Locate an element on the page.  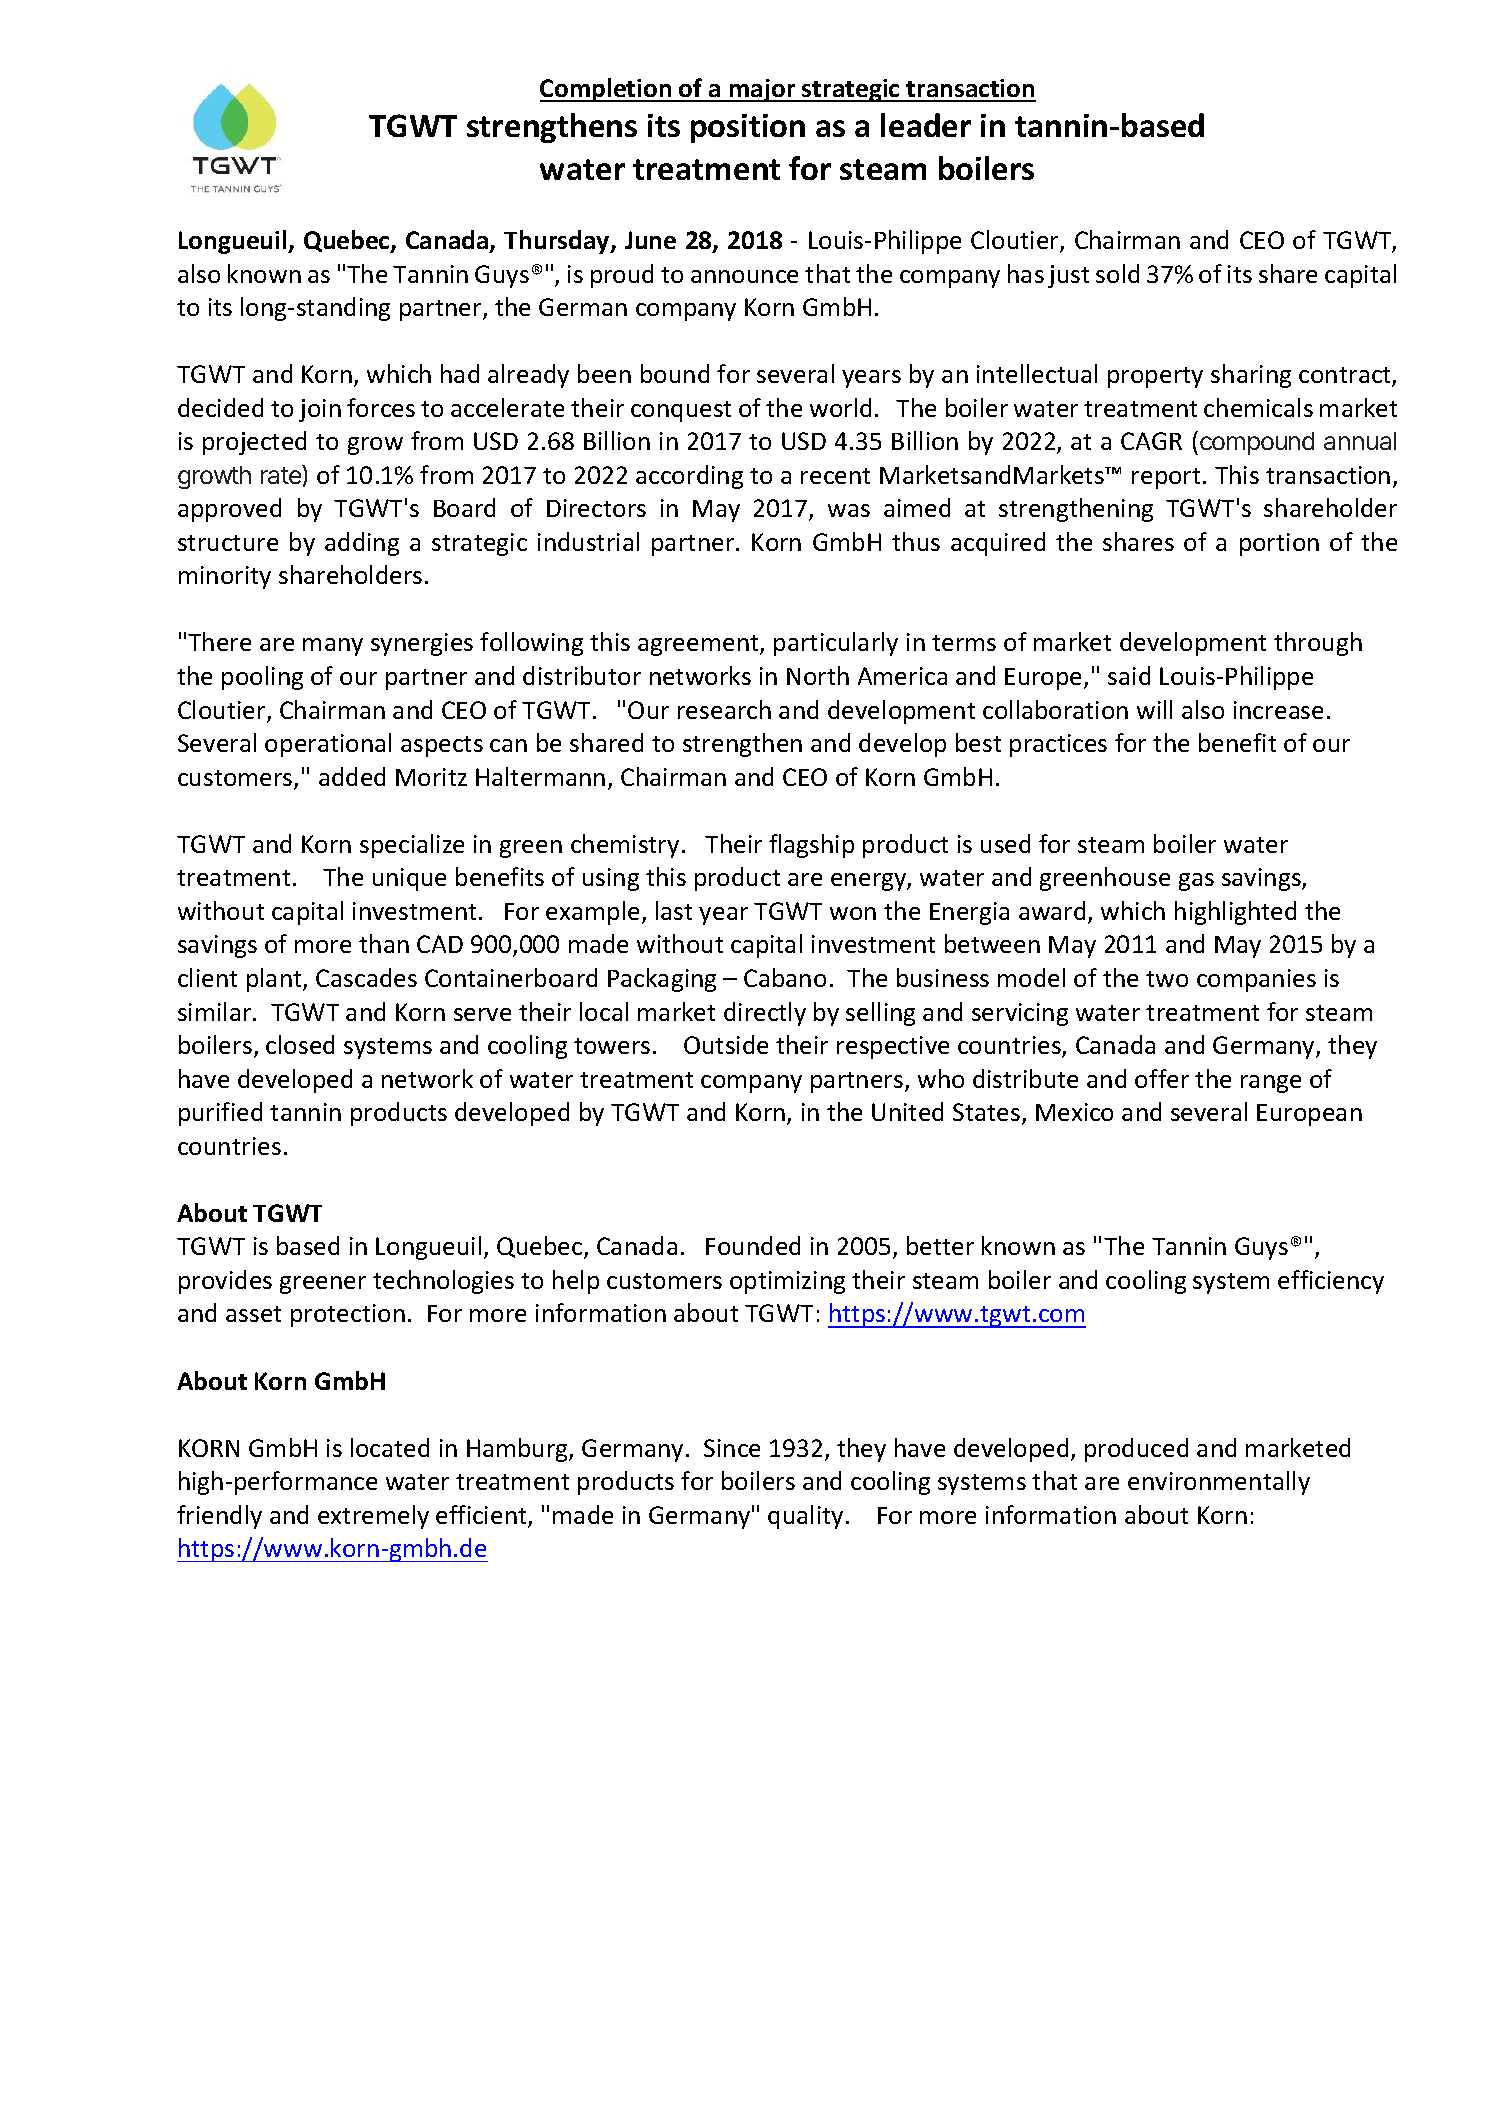
Completion is located at coordinates (607, 90).
